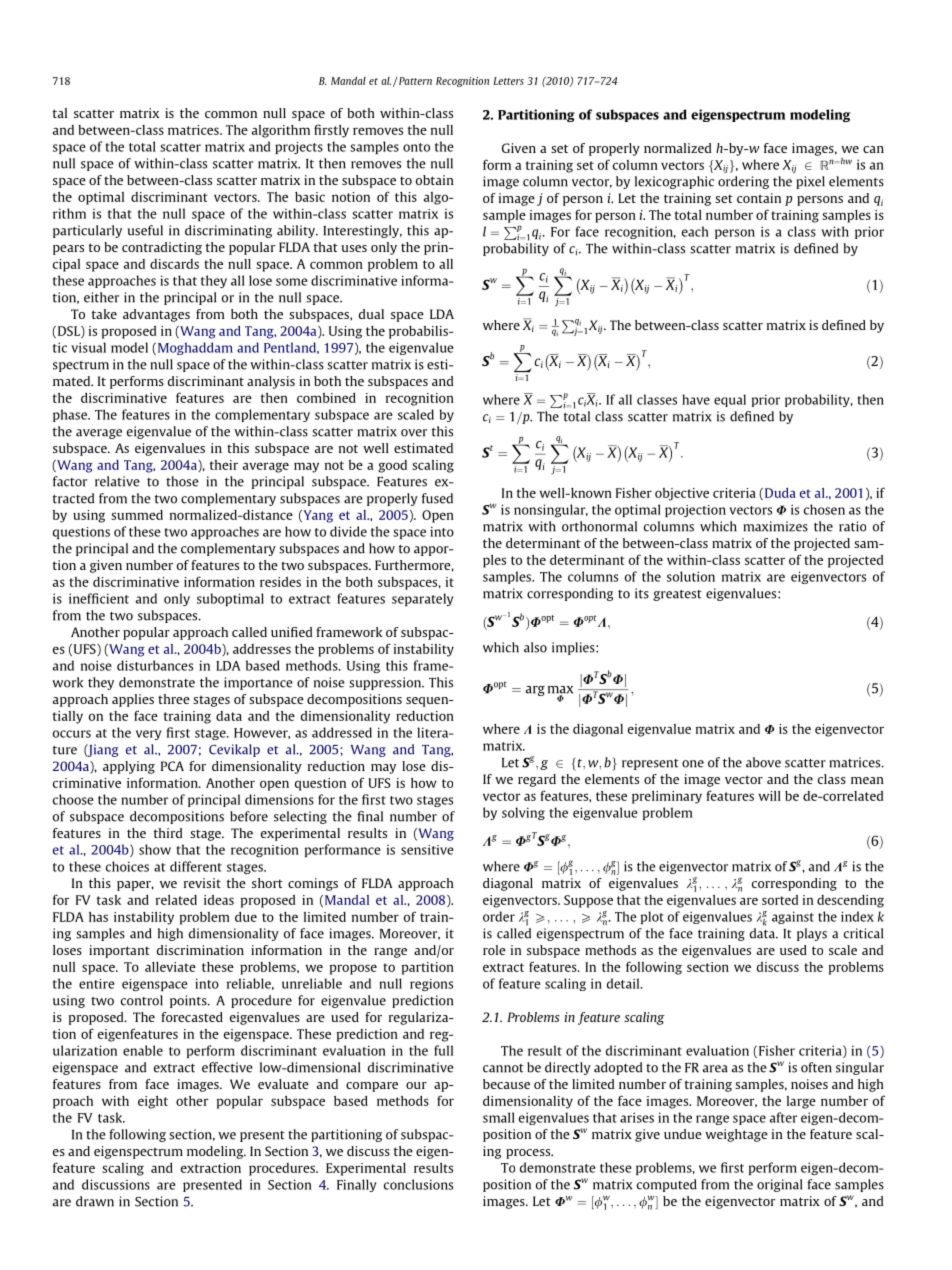 The image size is (952, 1270). I want to click on original, so click(779, 1185).
